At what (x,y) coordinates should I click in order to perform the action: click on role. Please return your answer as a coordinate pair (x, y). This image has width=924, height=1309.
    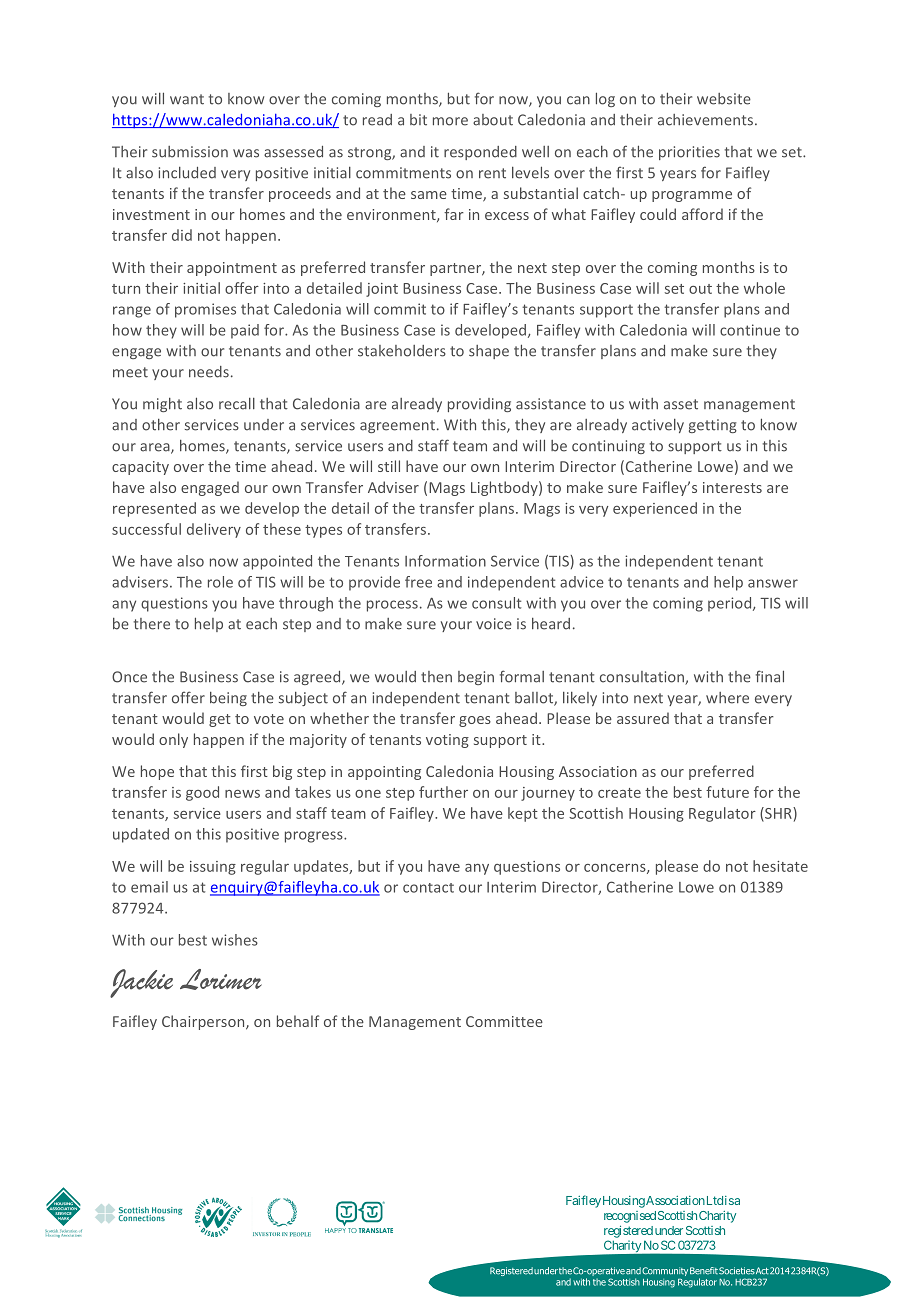
    Looking at the image, I should click on (220, 582).
